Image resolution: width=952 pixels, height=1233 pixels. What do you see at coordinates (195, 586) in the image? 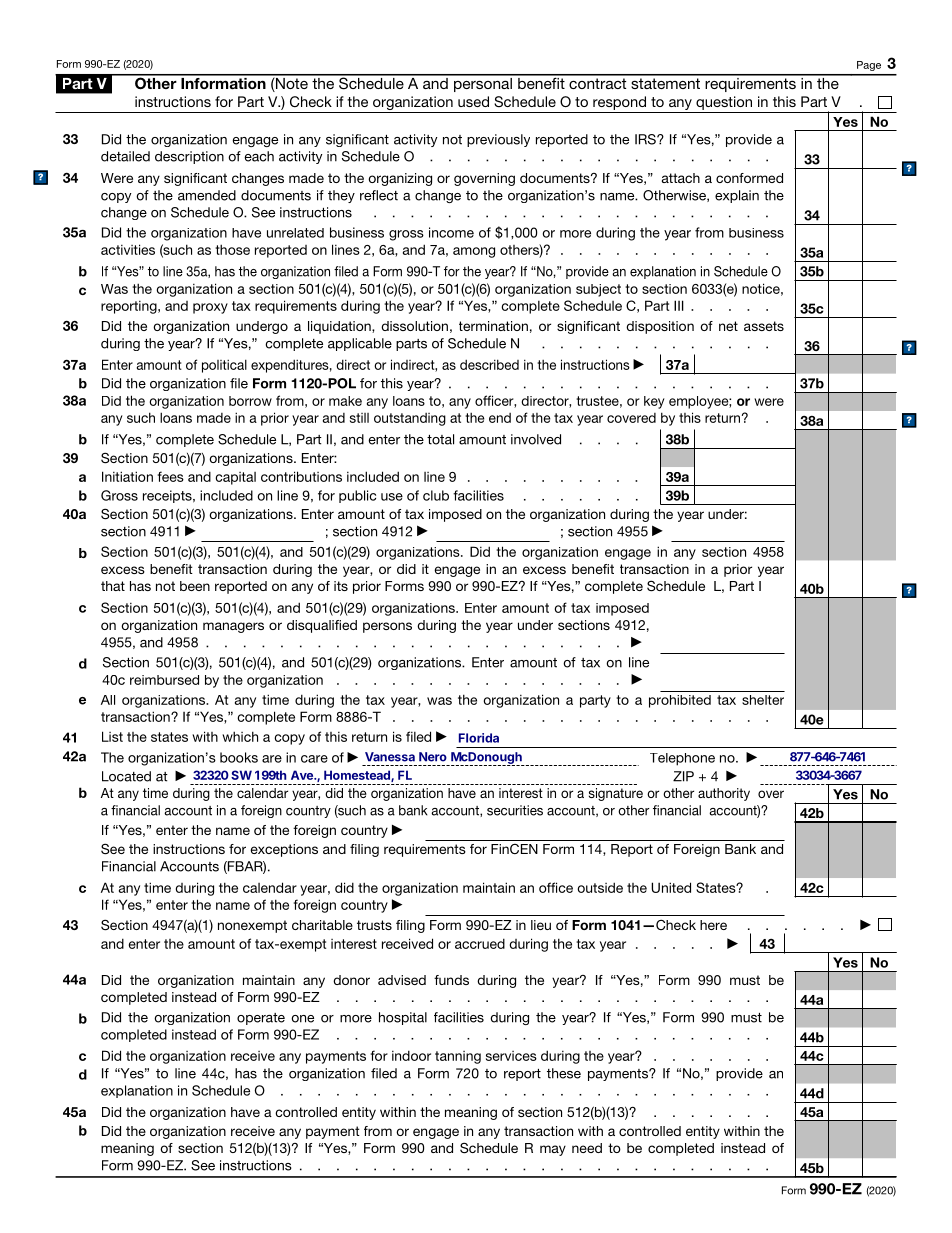
I see `been` at bounding box center [195, 586].
